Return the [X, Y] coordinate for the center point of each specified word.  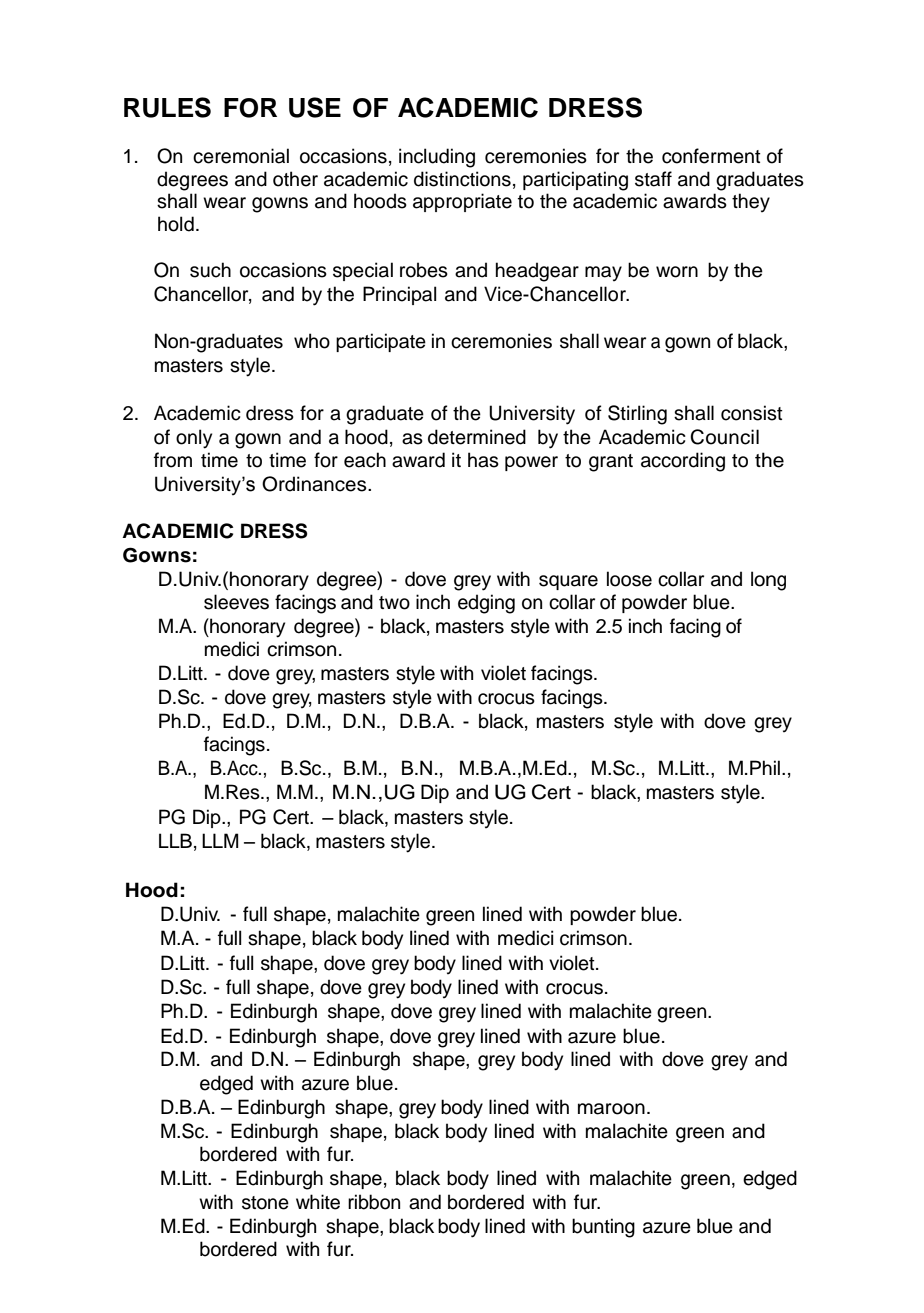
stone [265, 1203]
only [194, 439]
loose [629, 579]
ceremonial [241, 156]
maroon [611, 1109]
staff [653, 179]
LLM [220, 840]
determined [477, 437]
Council [724, 437]
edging [486, 604]
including [437, 158]
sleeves [236, 602]
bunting [603, 1228]
